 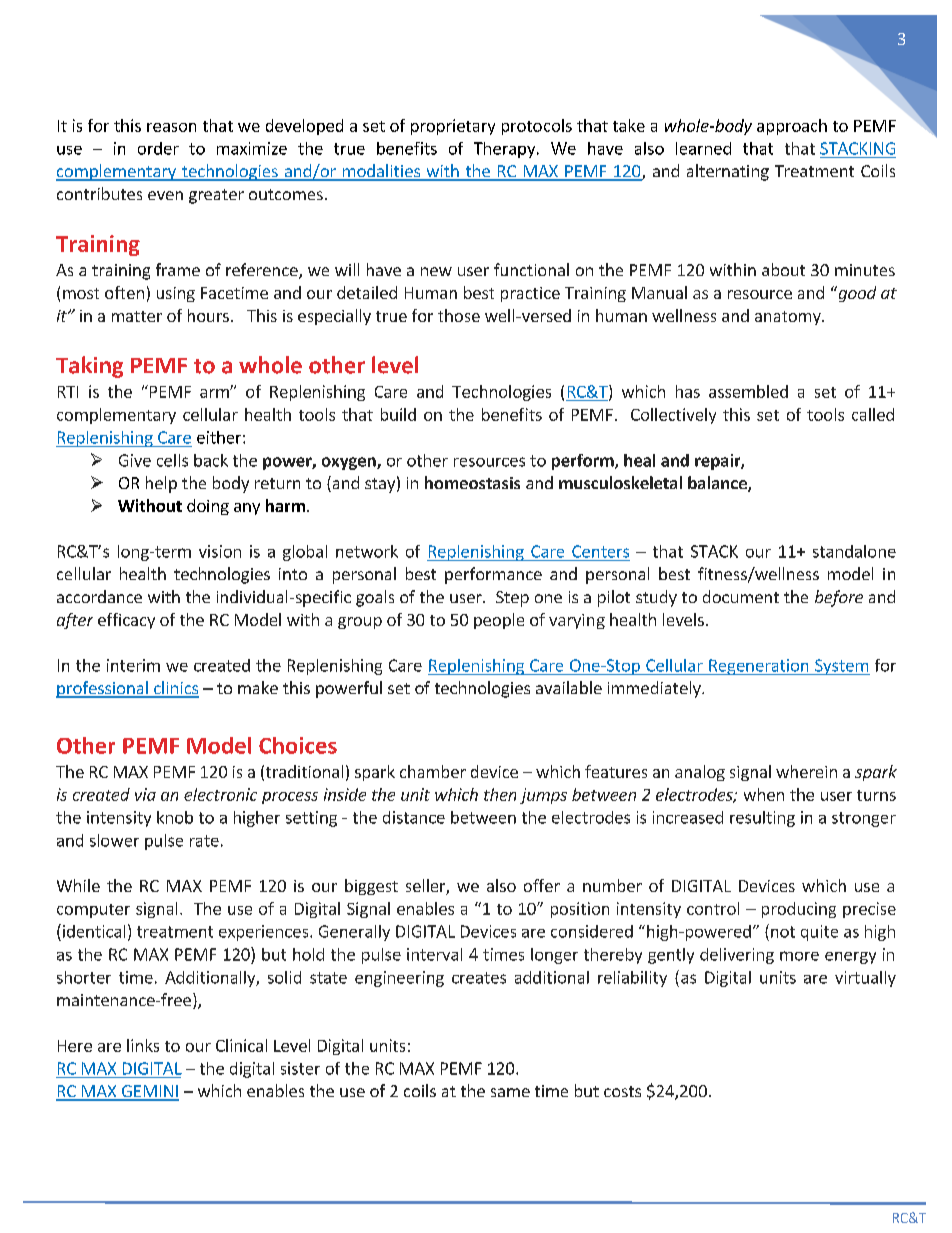 What do you see at coordinates (499, 621) in the screenshot?
I see `people` at bounding box center [499, 621].
